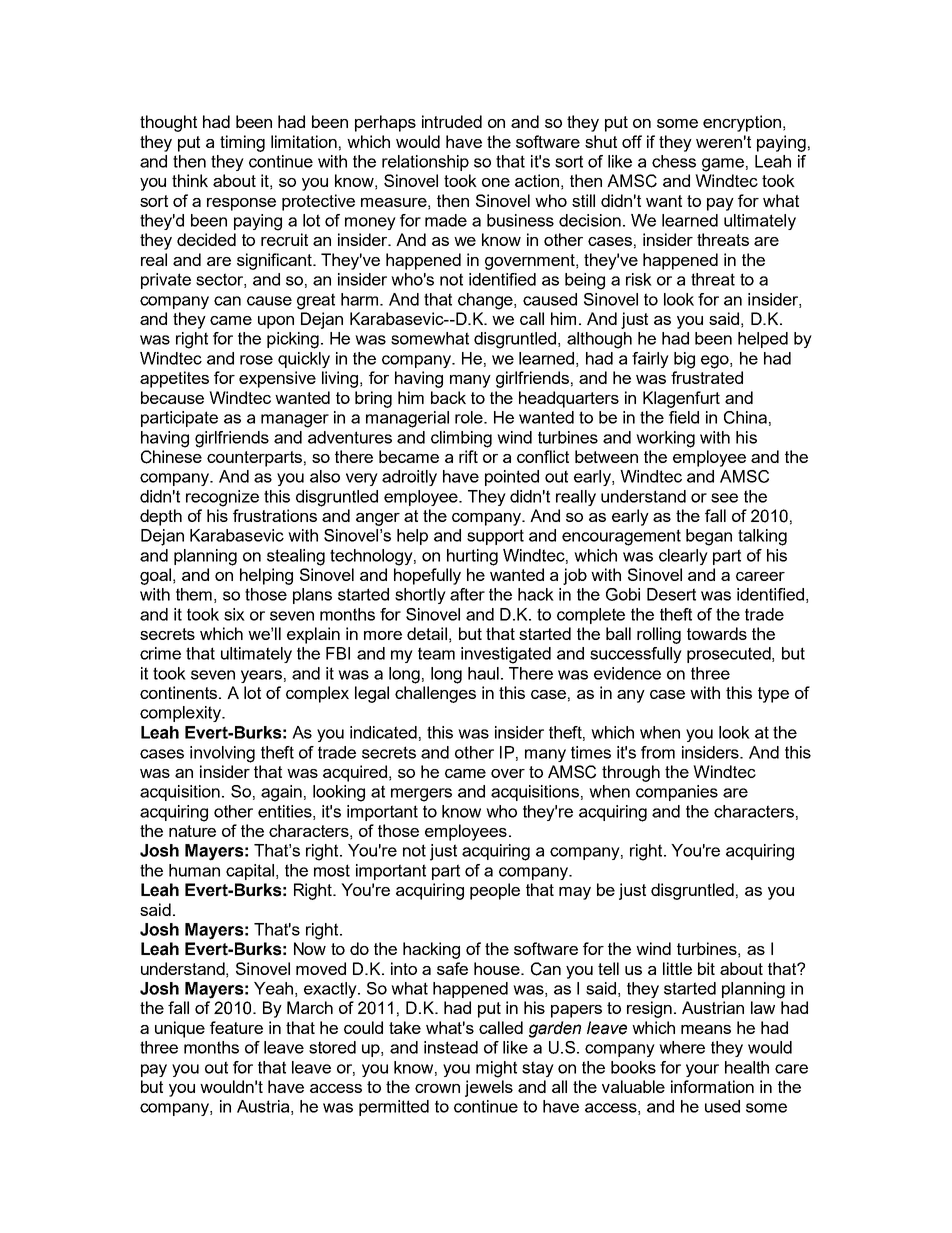  What do you see at coordinates (236, 1027) in the screenshot?
I see `feature` at bounding box center [236, 1027].
